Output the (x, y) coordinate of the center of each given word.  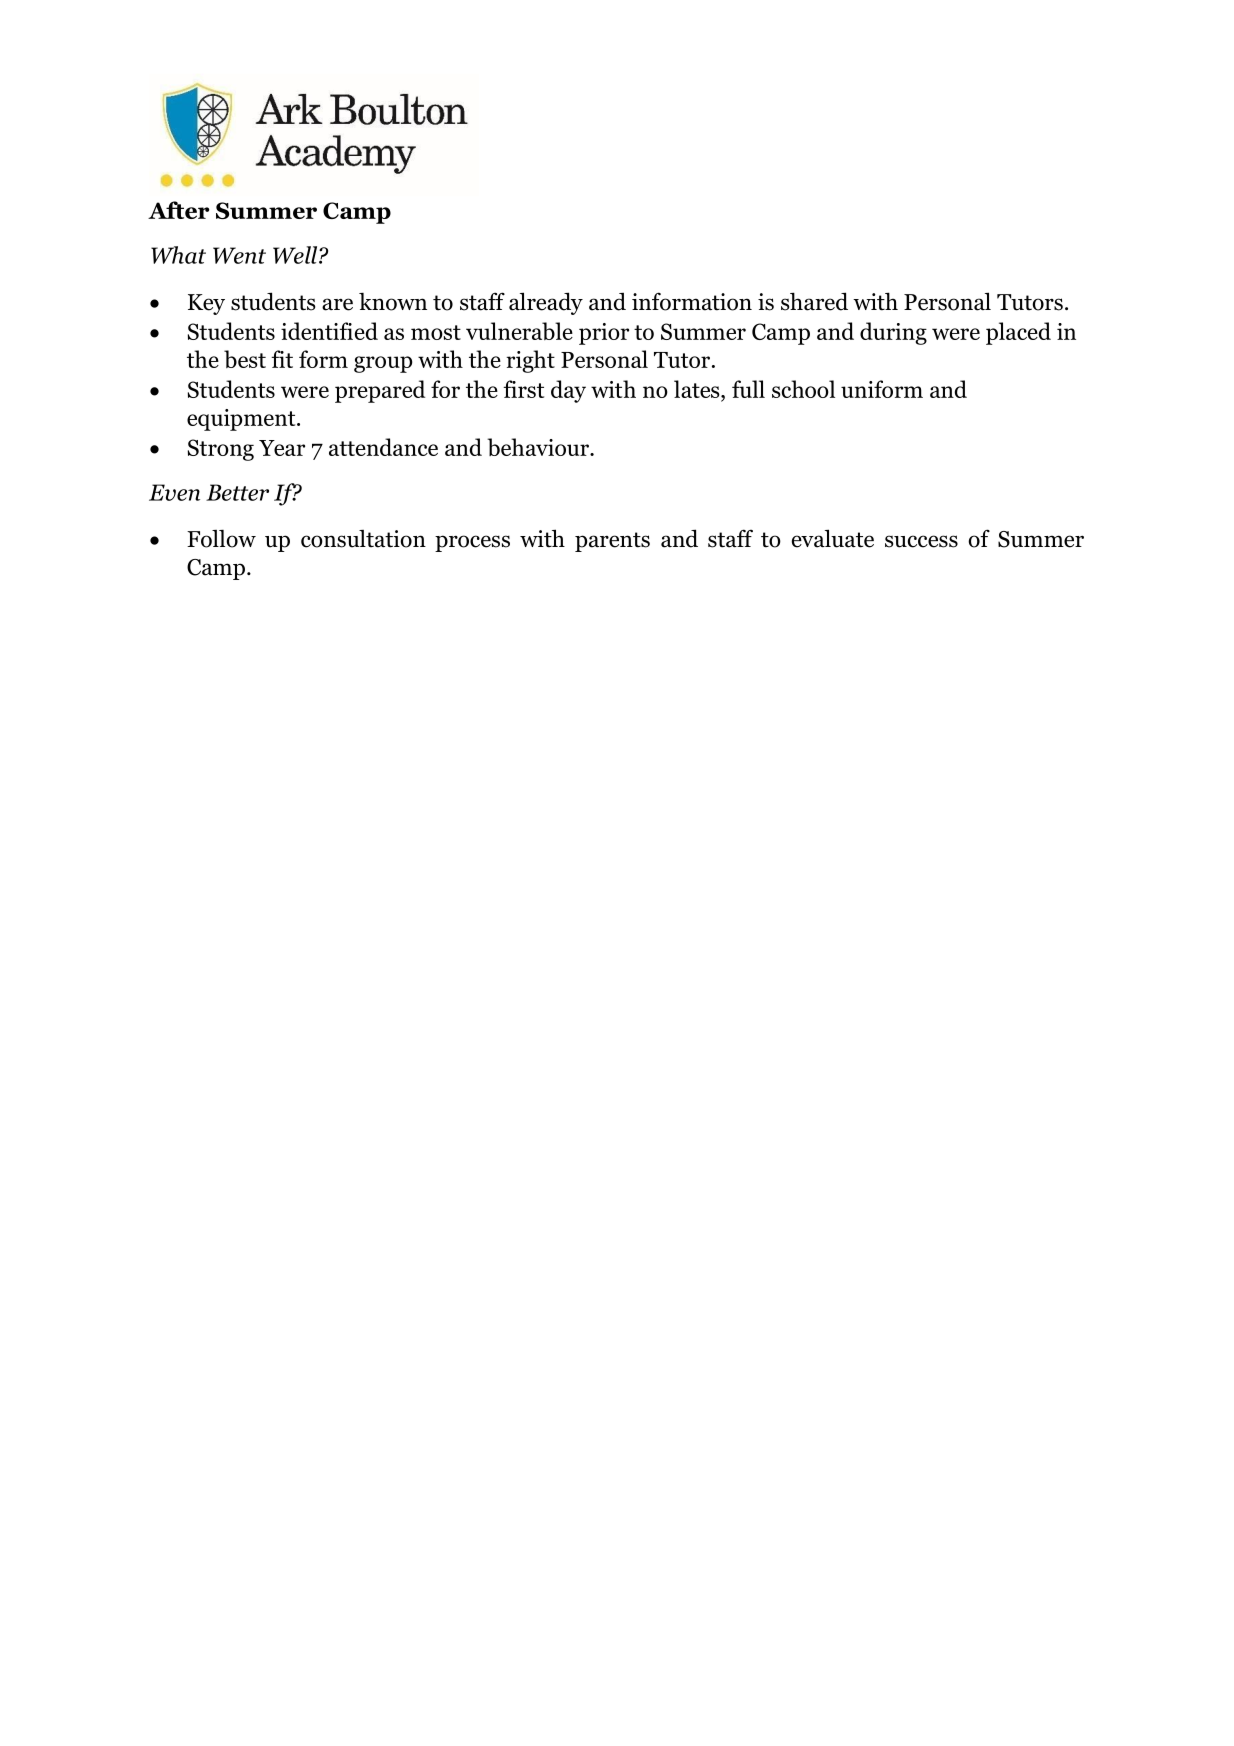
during (893, 333)
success (921, 541)
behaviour (539, 447)
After (178, 210)
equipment (242, 420)
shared (814, 301)
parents (612, 542)
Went (239, 255)
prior (604, 334)
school (803, 389)
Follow (221, 539)
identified (329, 331)
